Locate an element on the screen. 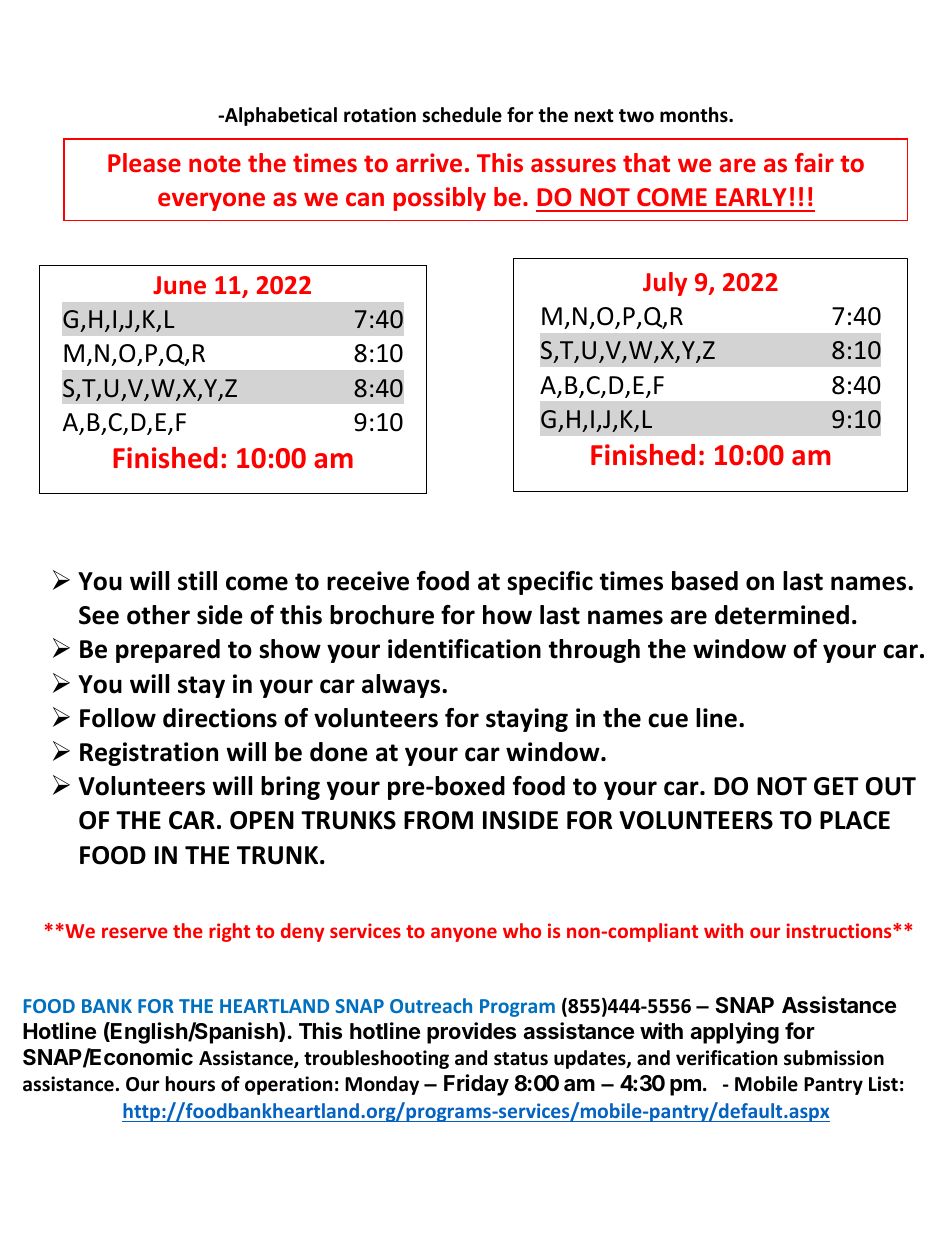  note is located at coordinates (215, 164).
